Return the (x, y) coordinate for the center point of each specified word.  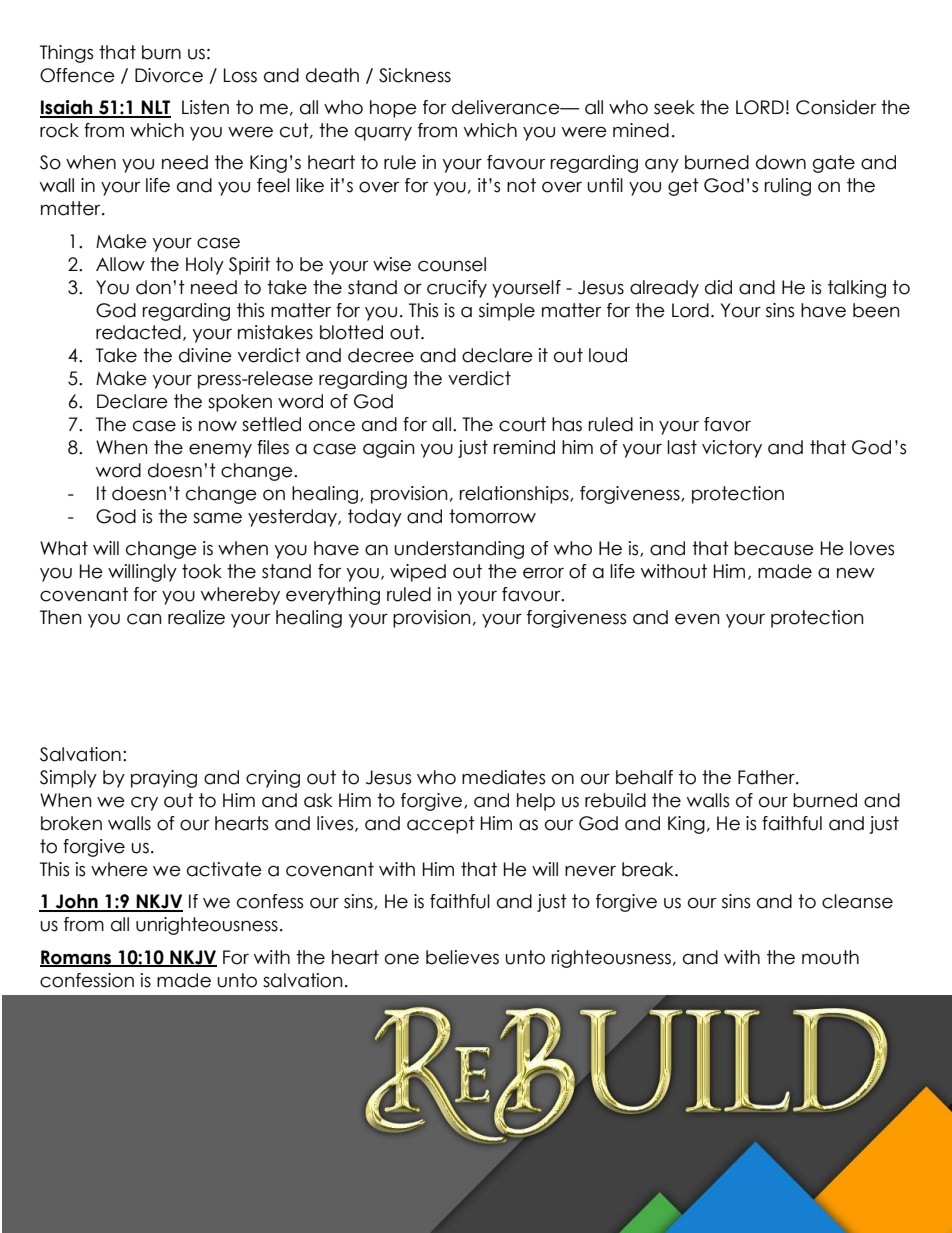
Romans (77, 958)
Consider (836, 107)
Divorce (169, 75)
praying (164, 779)
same (217, 518)
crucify (457, 289)
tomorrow (492, 516)
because (774, 548)
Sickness (415, 75)
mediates (503, 777)
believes (462, 957)
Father (767, 777)
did (718, 287)
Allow (120, 264)
